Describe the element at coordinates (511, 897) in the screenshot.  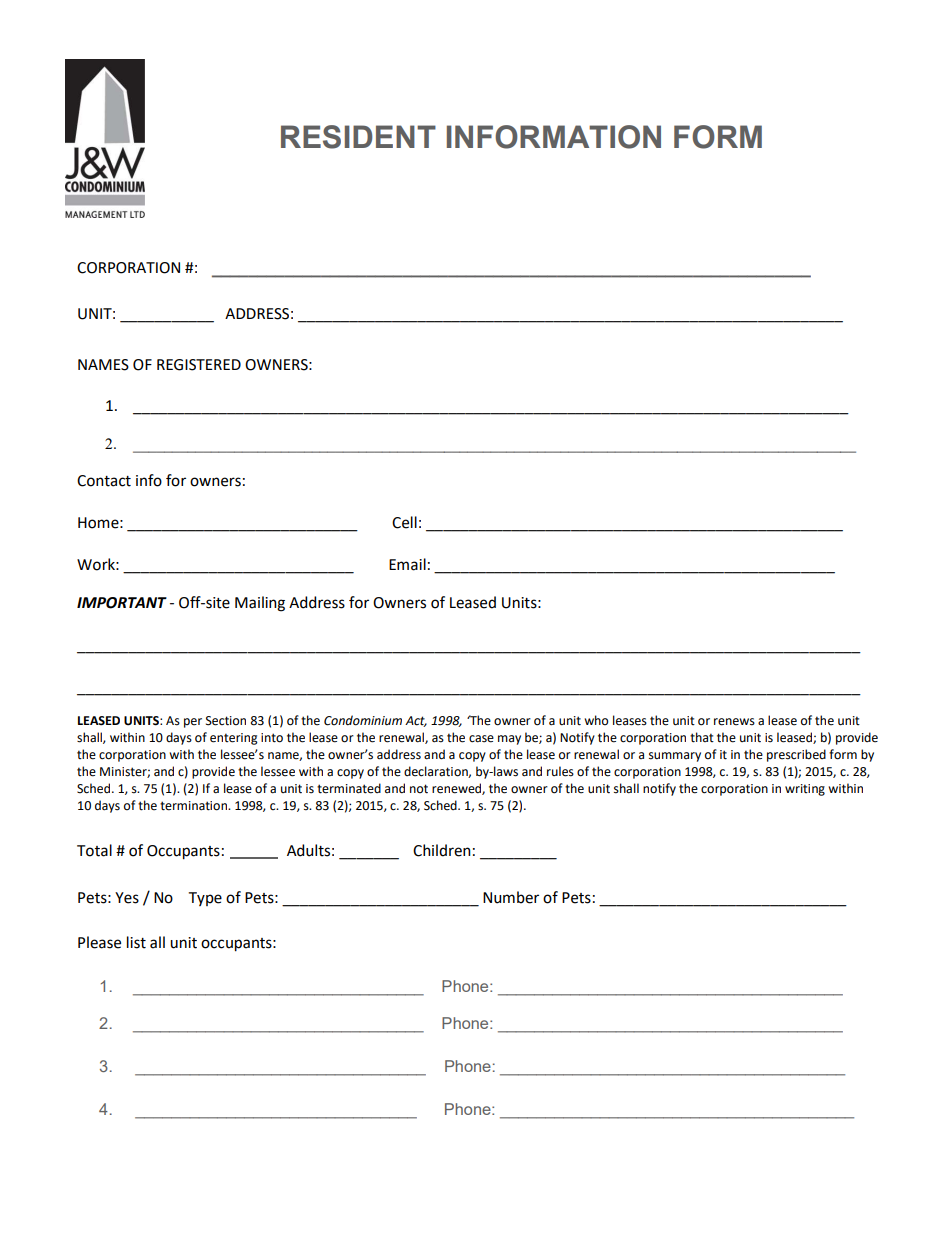
I see `Number` at that location.
